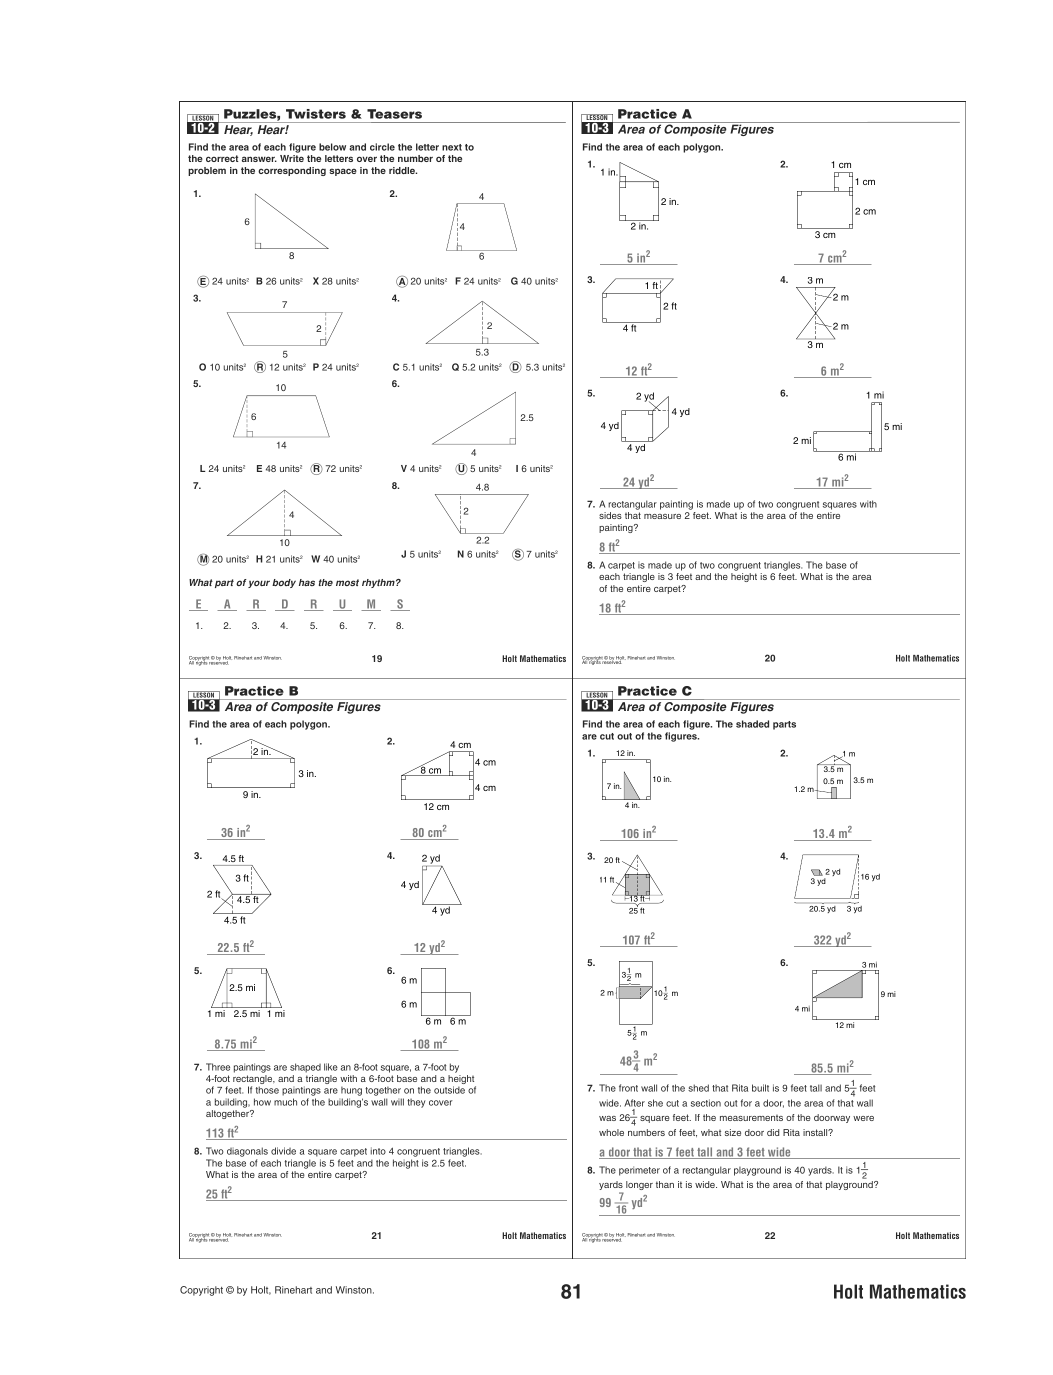 The height and width of the image is (1375, 1053). What do you see at coordinates (292, 158) in the image?
I see `Write` at bounding box center [292, 158].
